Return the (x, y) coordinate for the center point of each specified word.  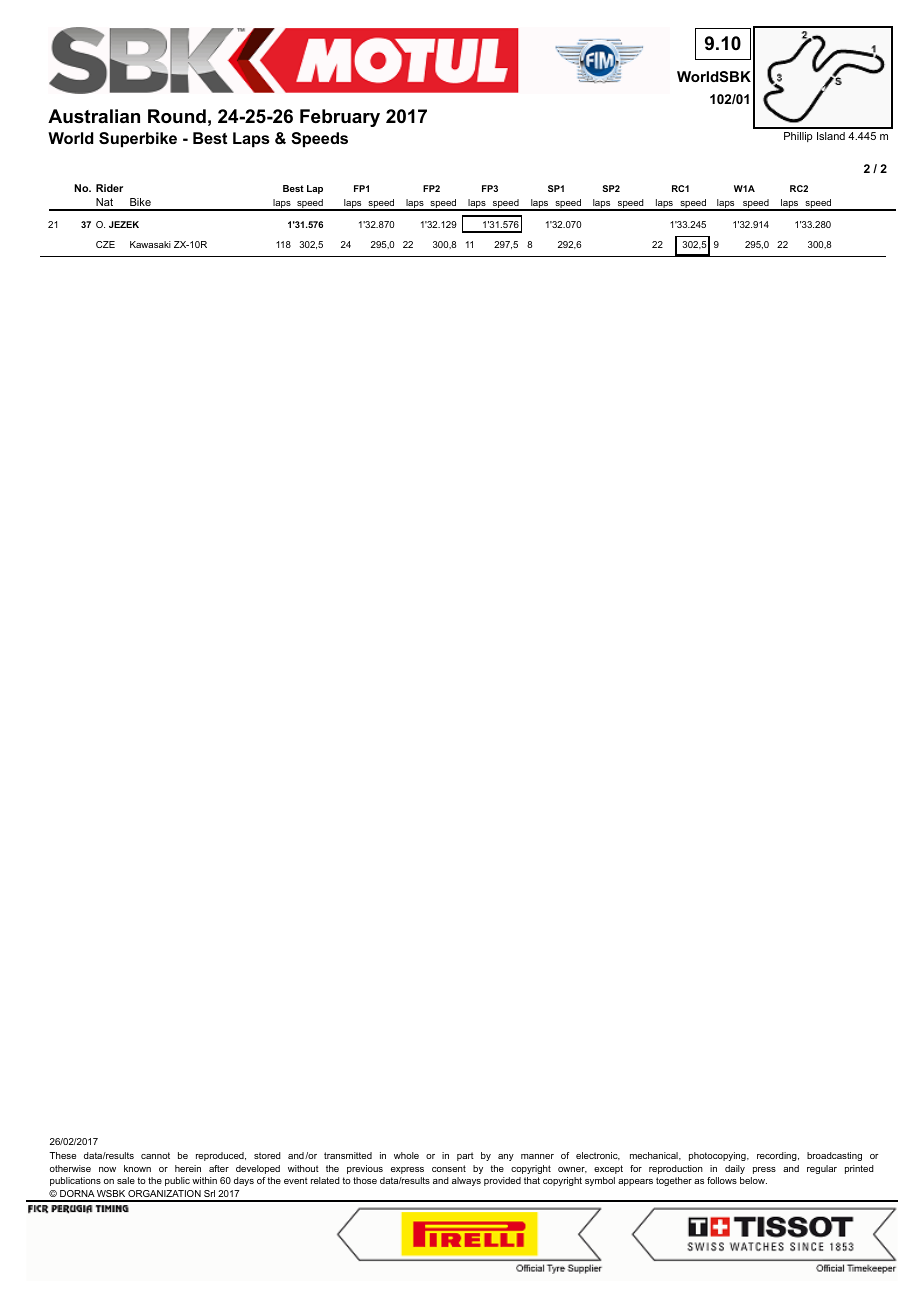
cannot (155, 1155)
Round (177, 116)
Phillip (798, 137)
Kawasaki (150, 244)
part (465, 1156)
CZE (105, 244)
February (340, 118)
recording (778, 1156)
